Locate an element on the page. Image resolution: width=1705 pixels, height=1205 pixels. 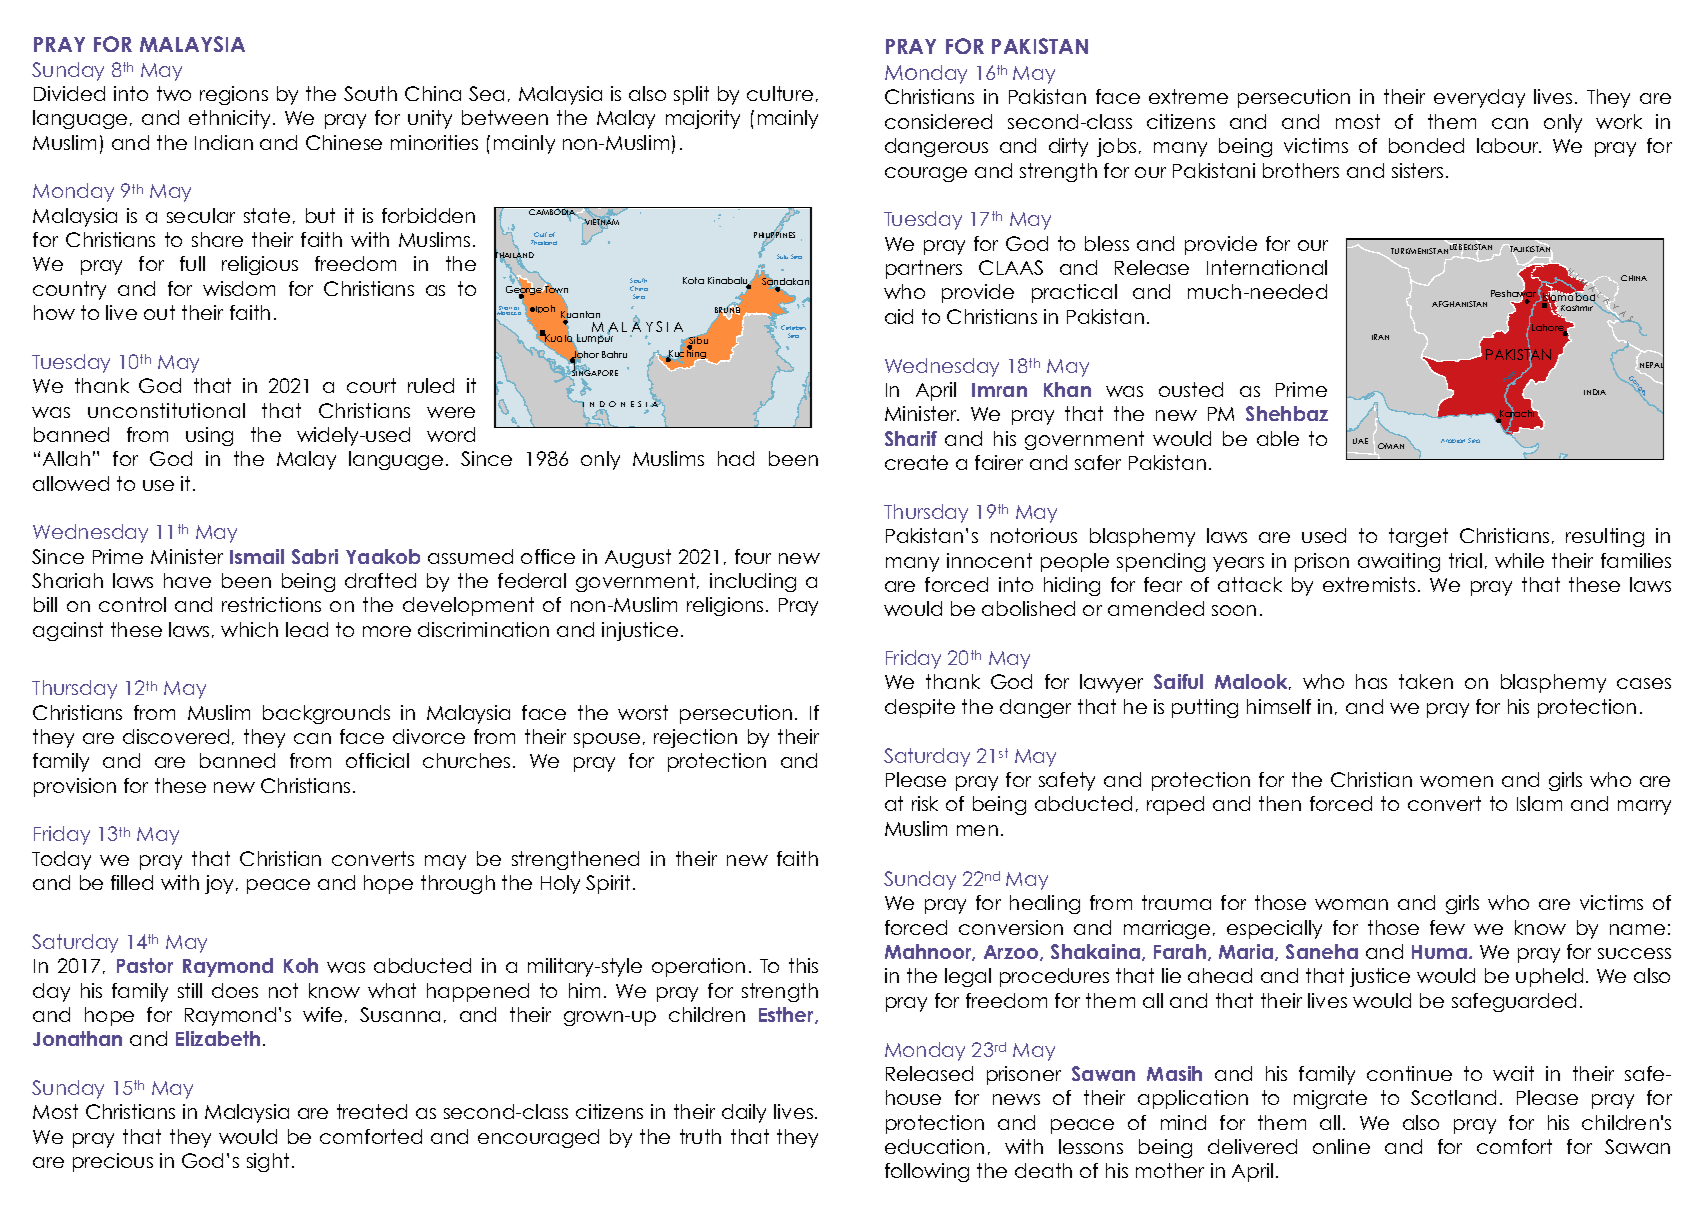
religions is located at coordinates (725, 606).
